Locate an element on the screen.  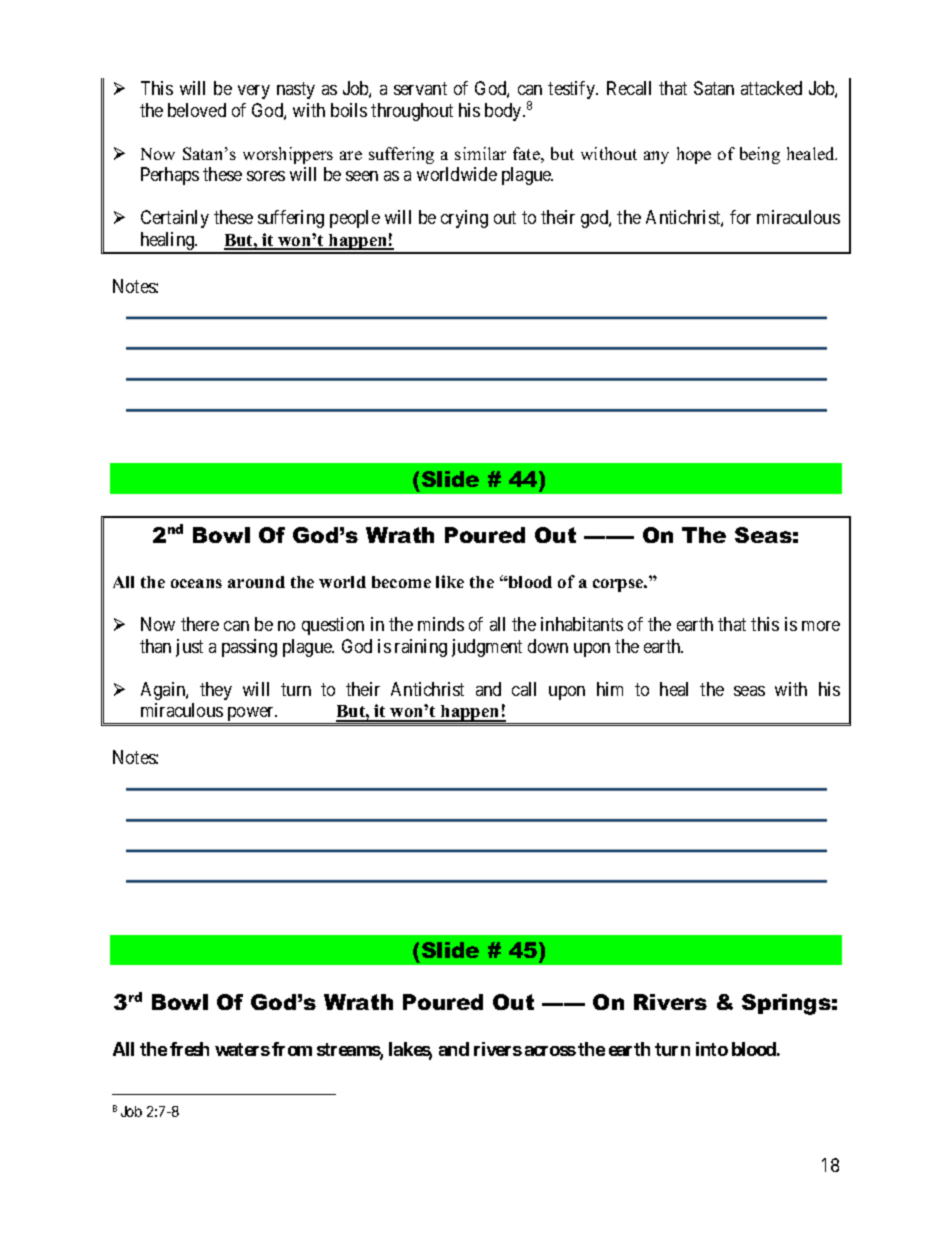
more is located at coordinates (821, 626).
